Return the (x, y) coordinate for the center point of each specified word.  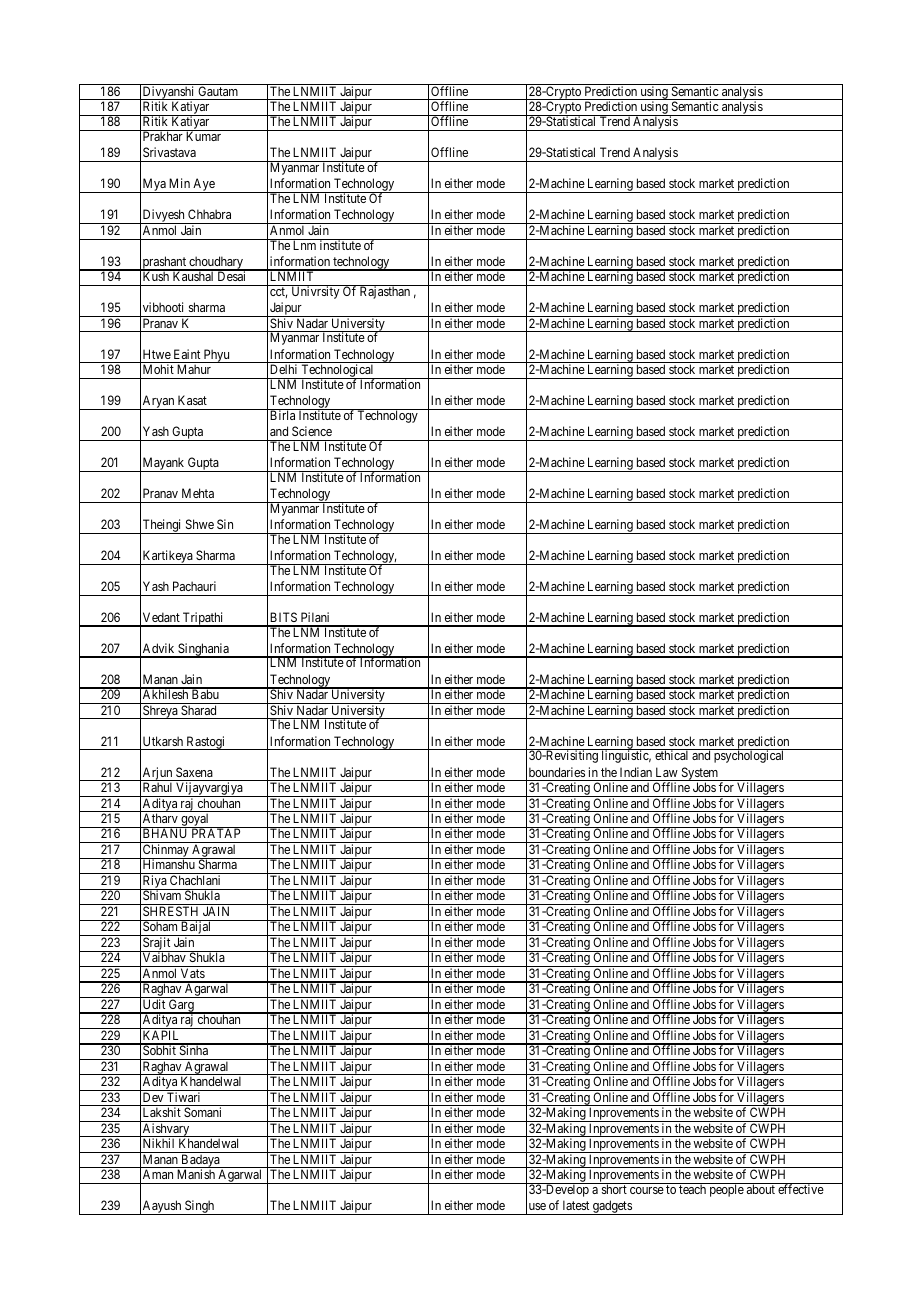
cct (278, 292)
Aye (204, 185)
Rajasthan (385, 292)
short (614, 1188)
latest (576, 1205)
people (726, 1190)
